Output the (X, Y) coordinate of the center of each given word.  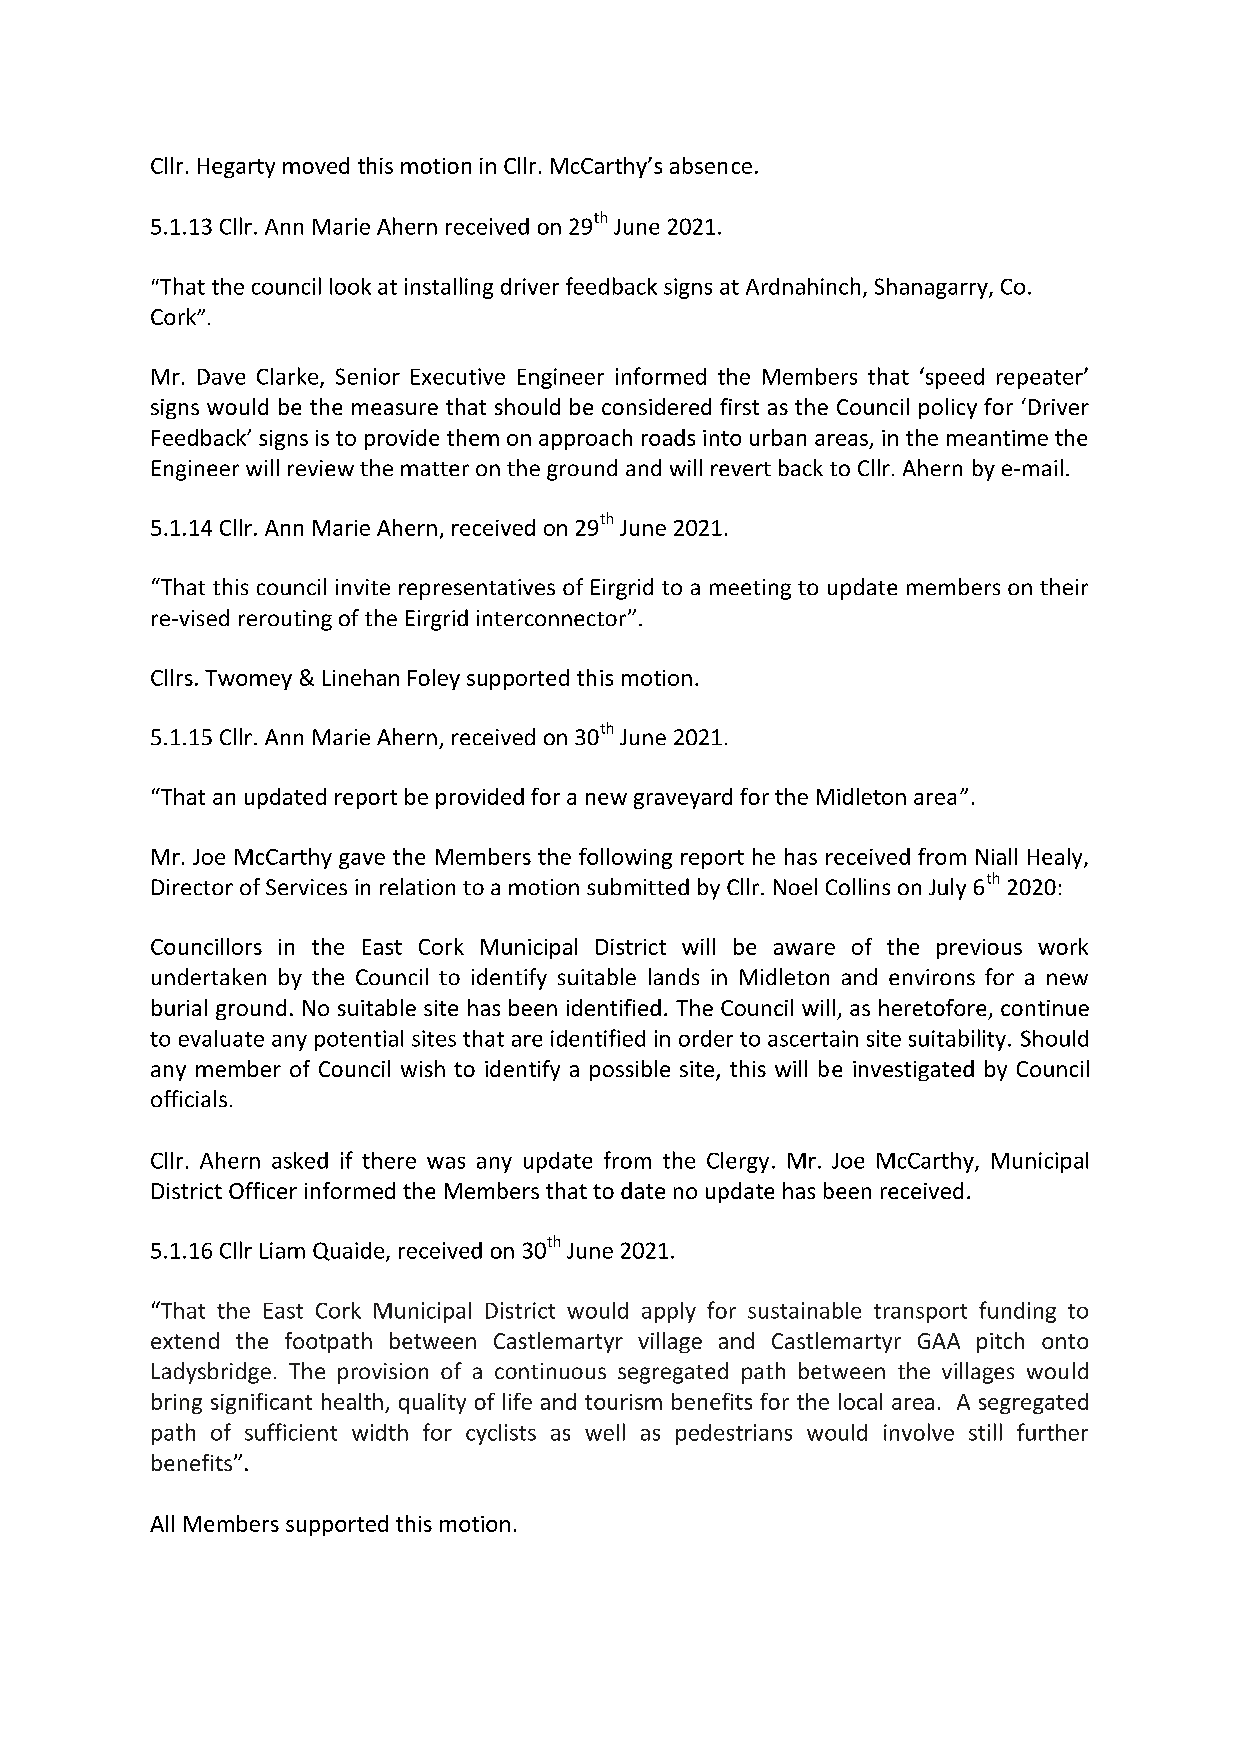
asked (300, 1160)
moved (316, 165)
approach (585, 439)
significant (261, 1403)
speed (953, 378)
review (321, 468)
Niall (996, 856)
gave (362, 861)
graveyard (683, 798)
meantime (997, 438)
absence (711, 165)
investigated (913, 1070)
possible (630, 1070)
